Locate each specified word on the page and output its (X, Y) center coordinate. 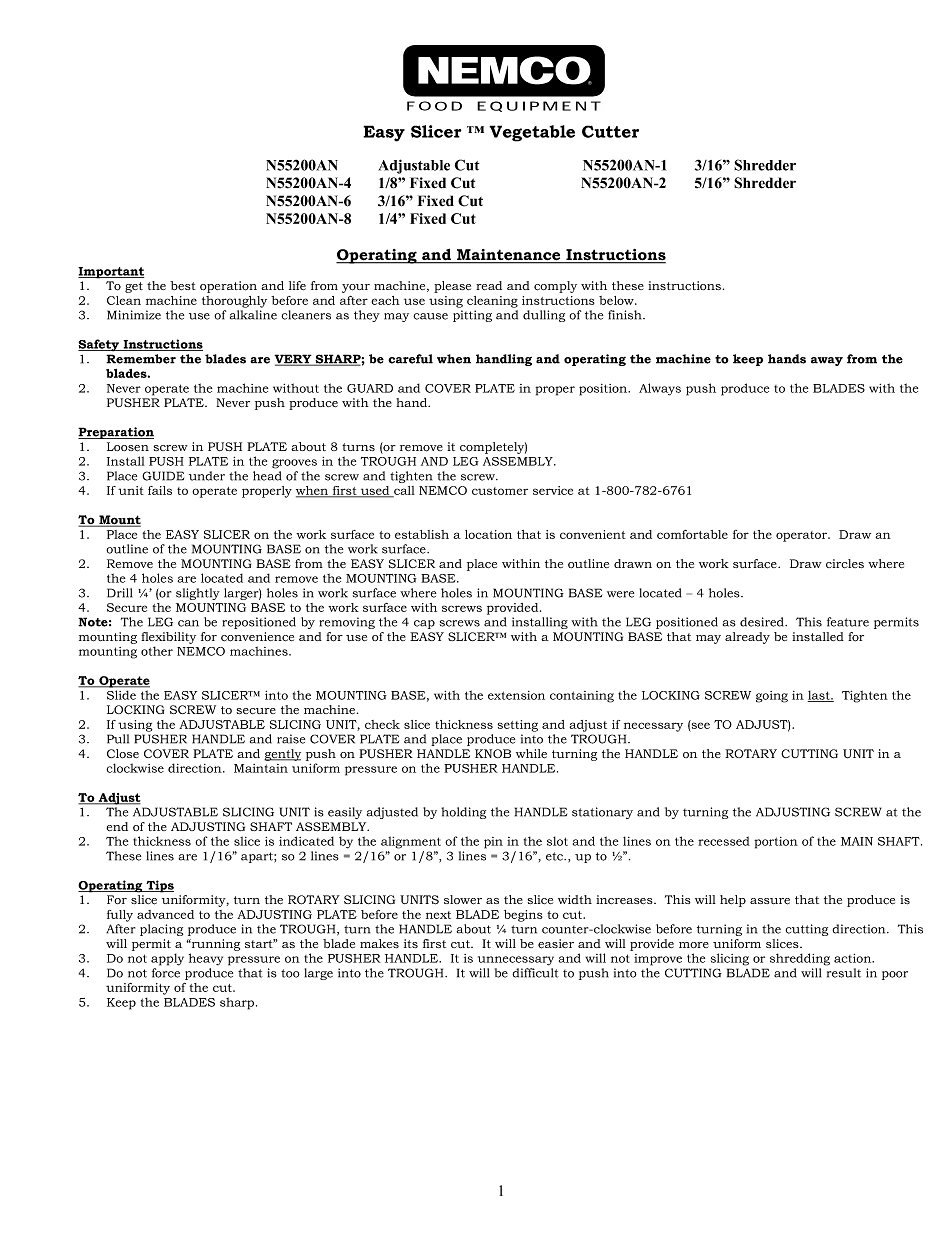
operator (802, 536)
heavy (206, 959)
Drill (119, 593)
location (488, 534)
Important (111, 273)
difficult (535, 973)
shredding (800, 959)
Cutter (610, 131)
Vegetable (532, 133)
